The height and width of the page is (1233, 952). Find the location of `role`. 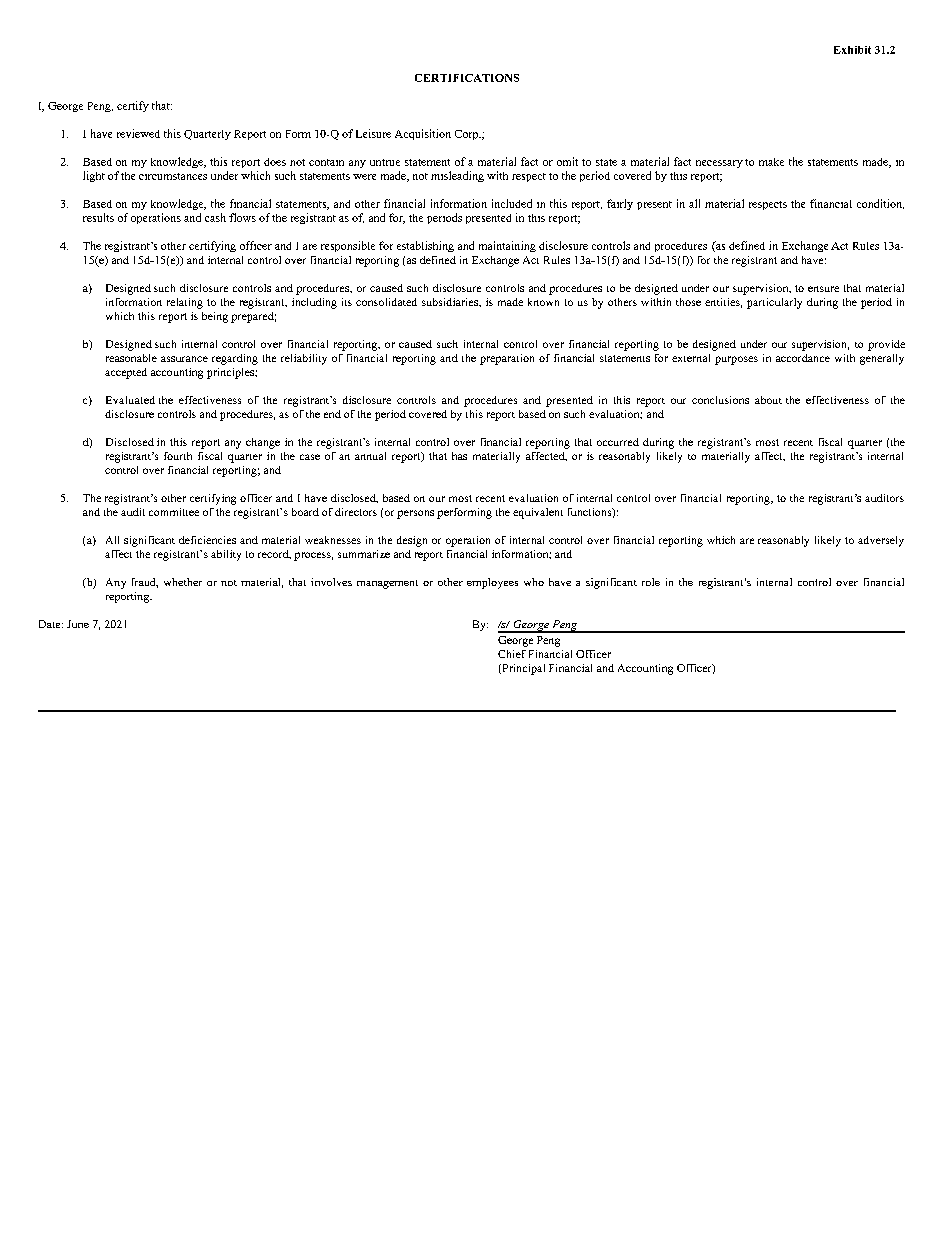

role is located at coordinates (651, 582).
